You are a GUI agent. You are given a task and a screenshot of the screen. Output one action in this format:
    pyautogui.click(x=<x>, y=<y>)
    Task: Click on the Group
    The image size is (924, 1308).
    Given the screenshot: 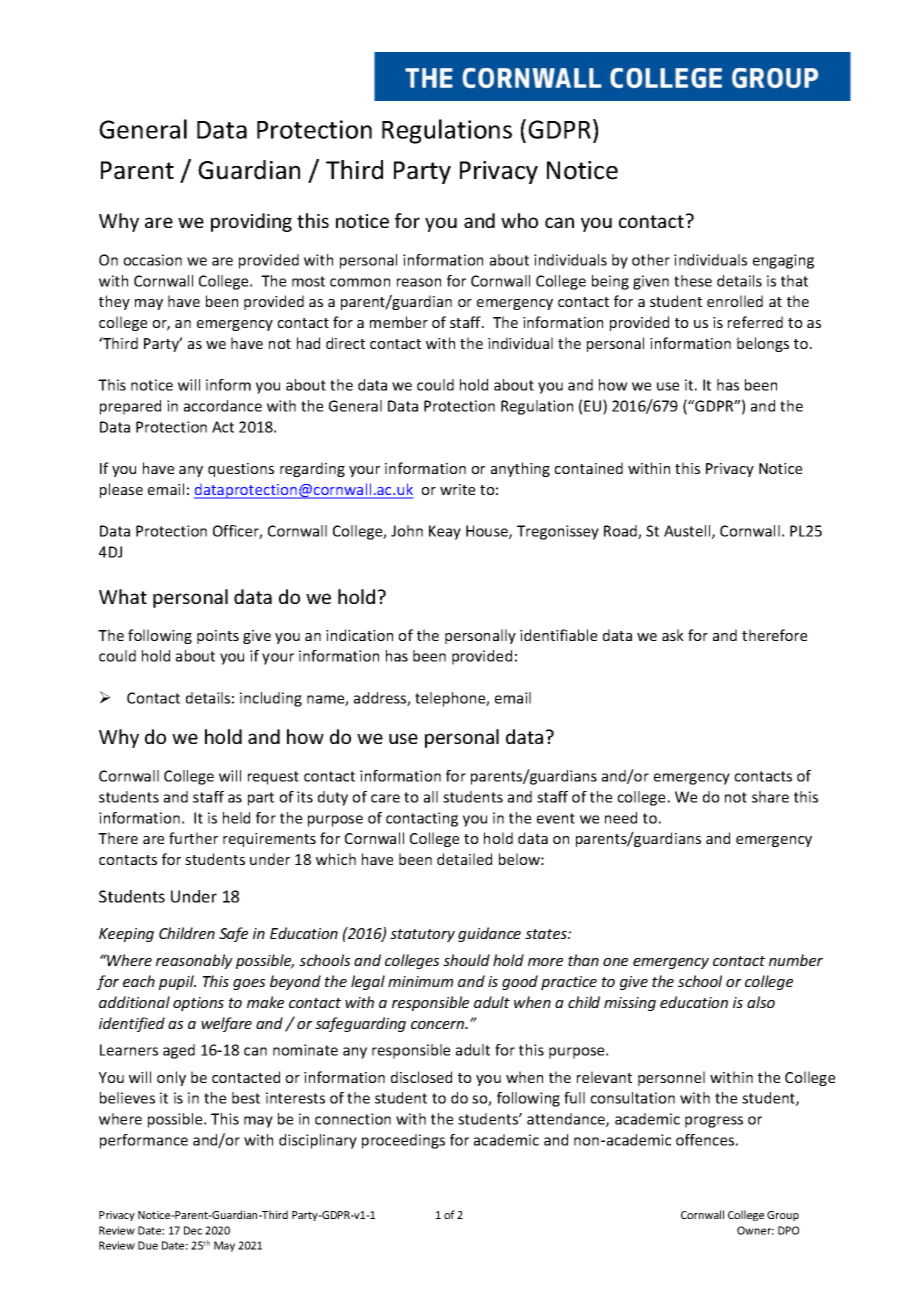 What is the action you would take?
    pyautogui.click(x=783, y=1216)
